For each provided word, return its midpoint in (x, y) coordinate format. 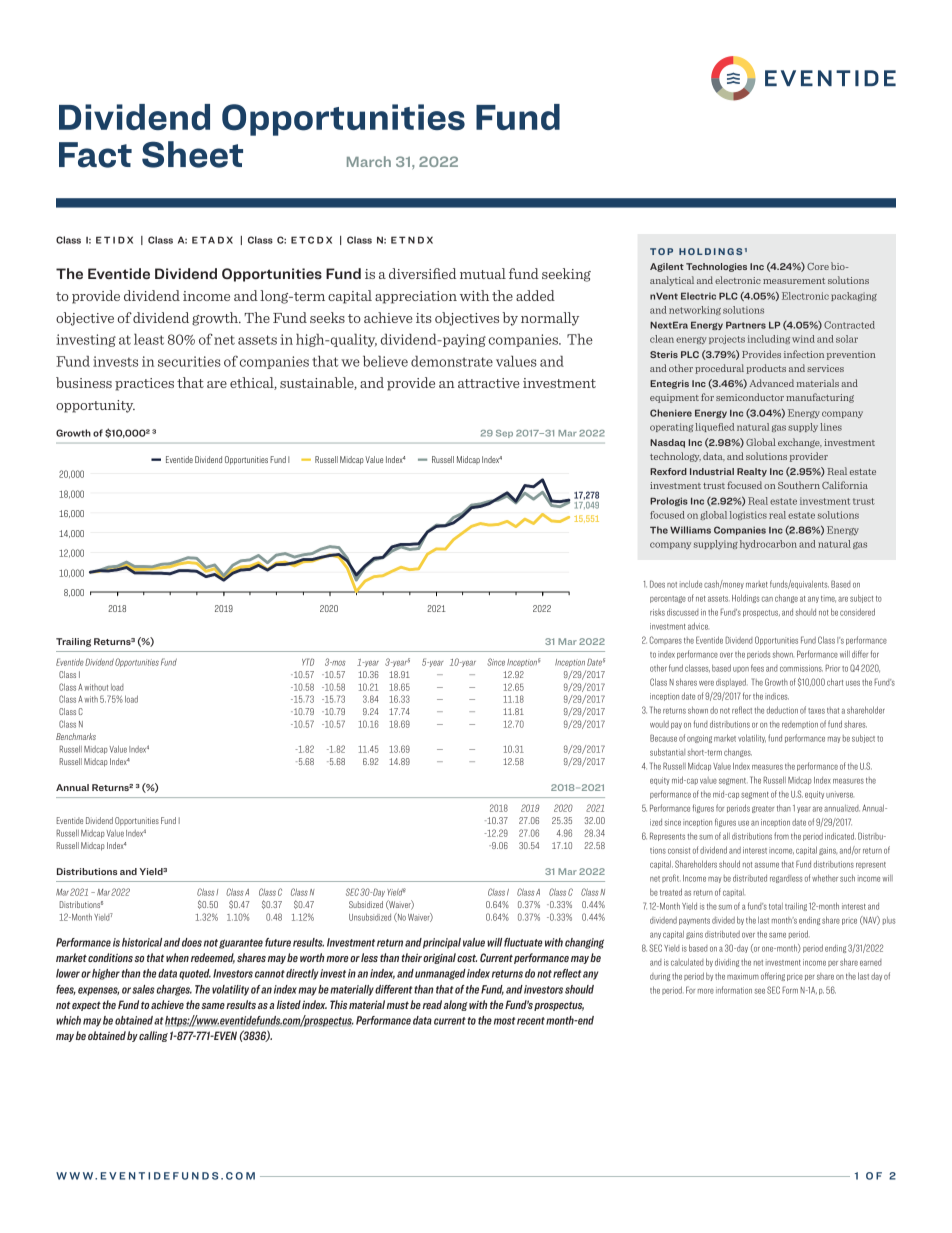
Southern (799, 485)
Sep (504, 434)
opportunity (95, 406)
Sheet (192, 154)
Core (818, 266)
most (504, 1021)
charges (174, 990)
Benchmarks (76, 736)
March (369, 161)
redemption (800, 725)
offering (773, 976)
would (659, 724)
